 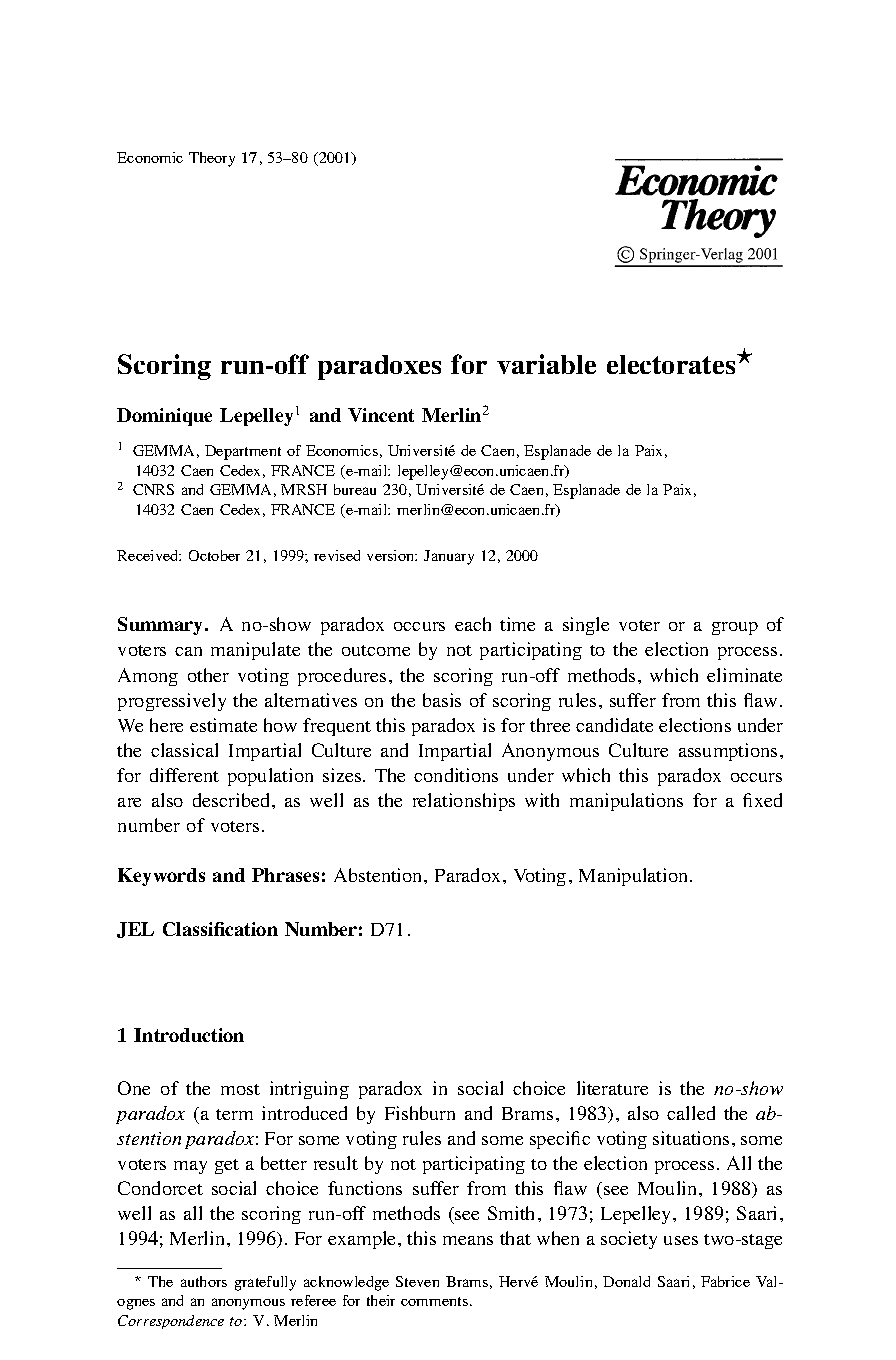 I want to click on Fabrice, so click(x=725, y=1281).
